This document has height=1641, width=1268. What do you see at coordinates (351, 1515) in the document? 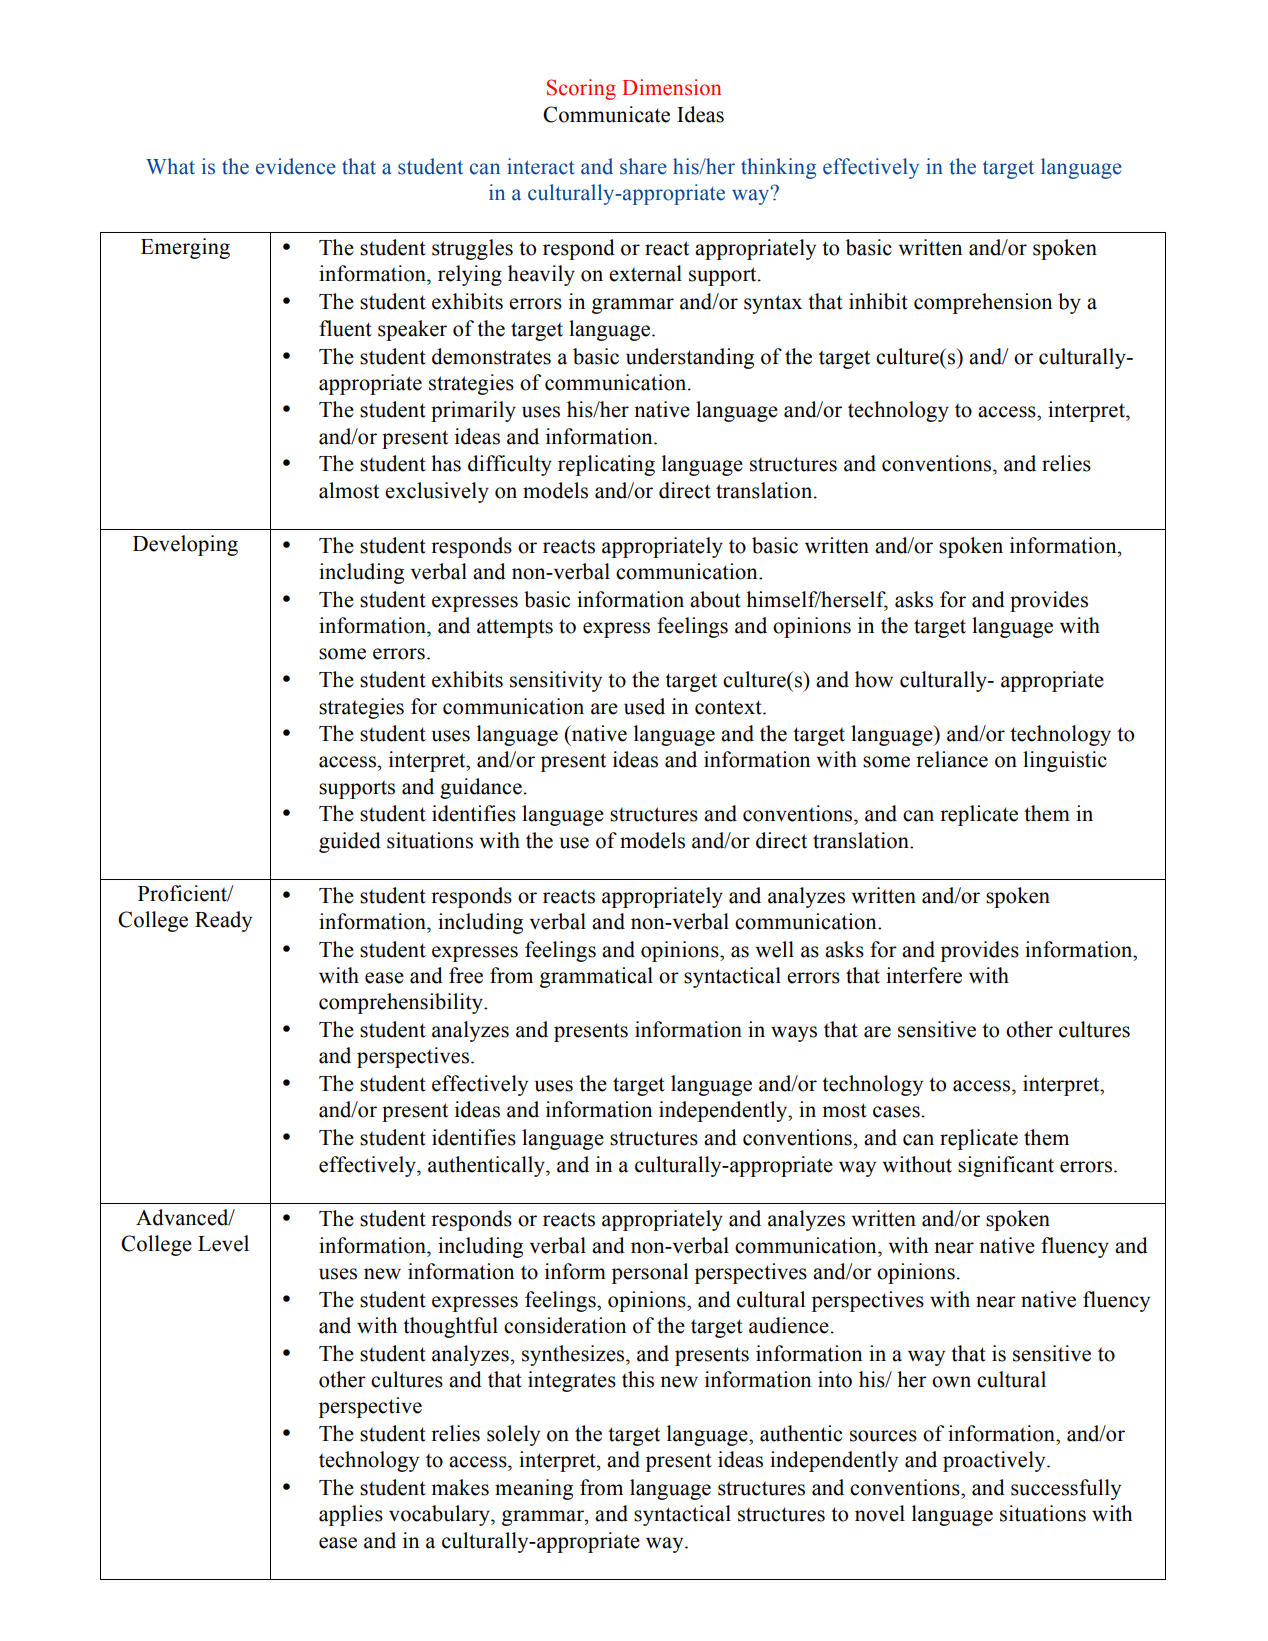
I see `applies` at bounding box center [351, 1515].
